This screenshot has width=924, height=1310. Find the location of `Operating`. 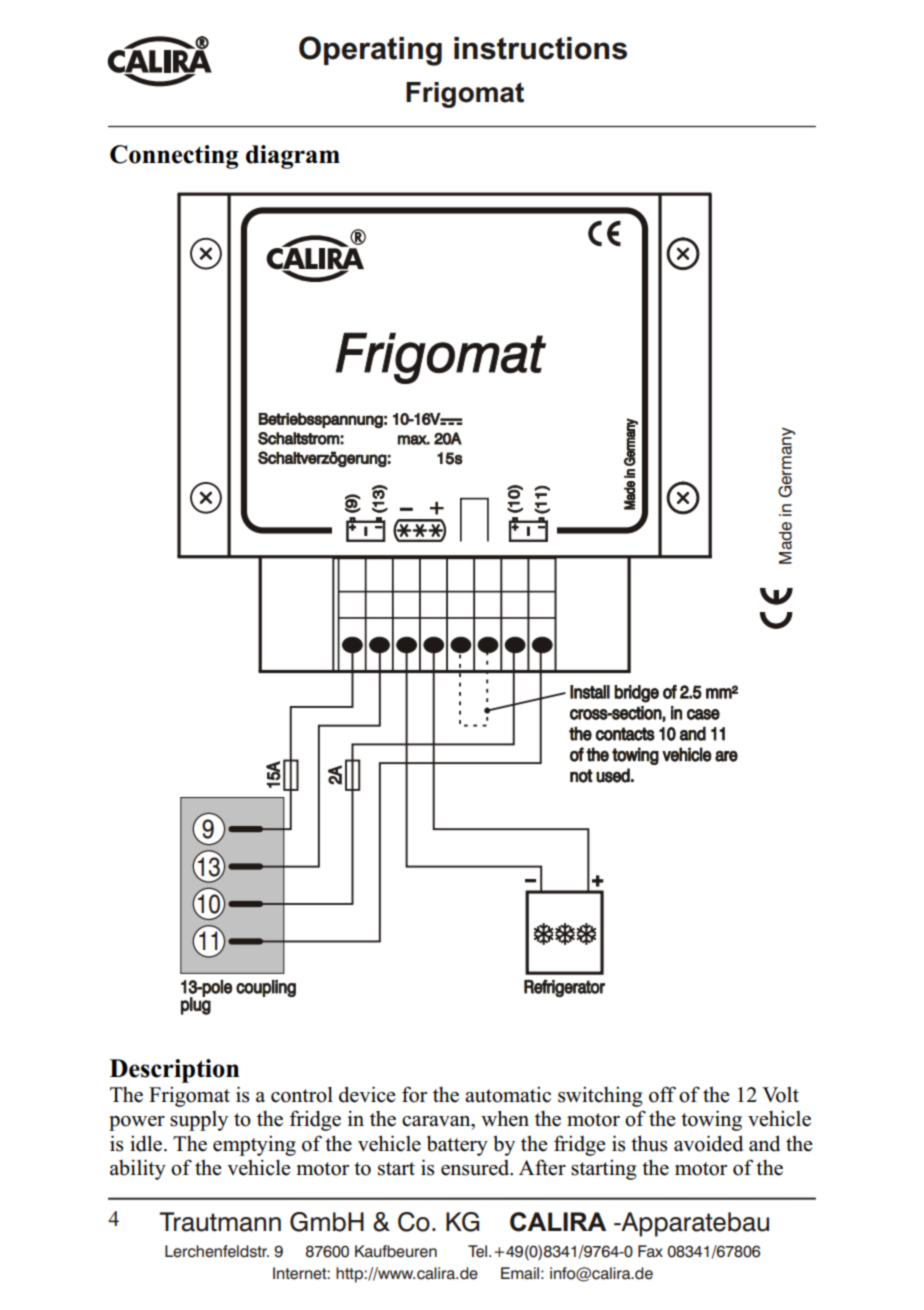

Operating is located at coordinates (370, 51).
